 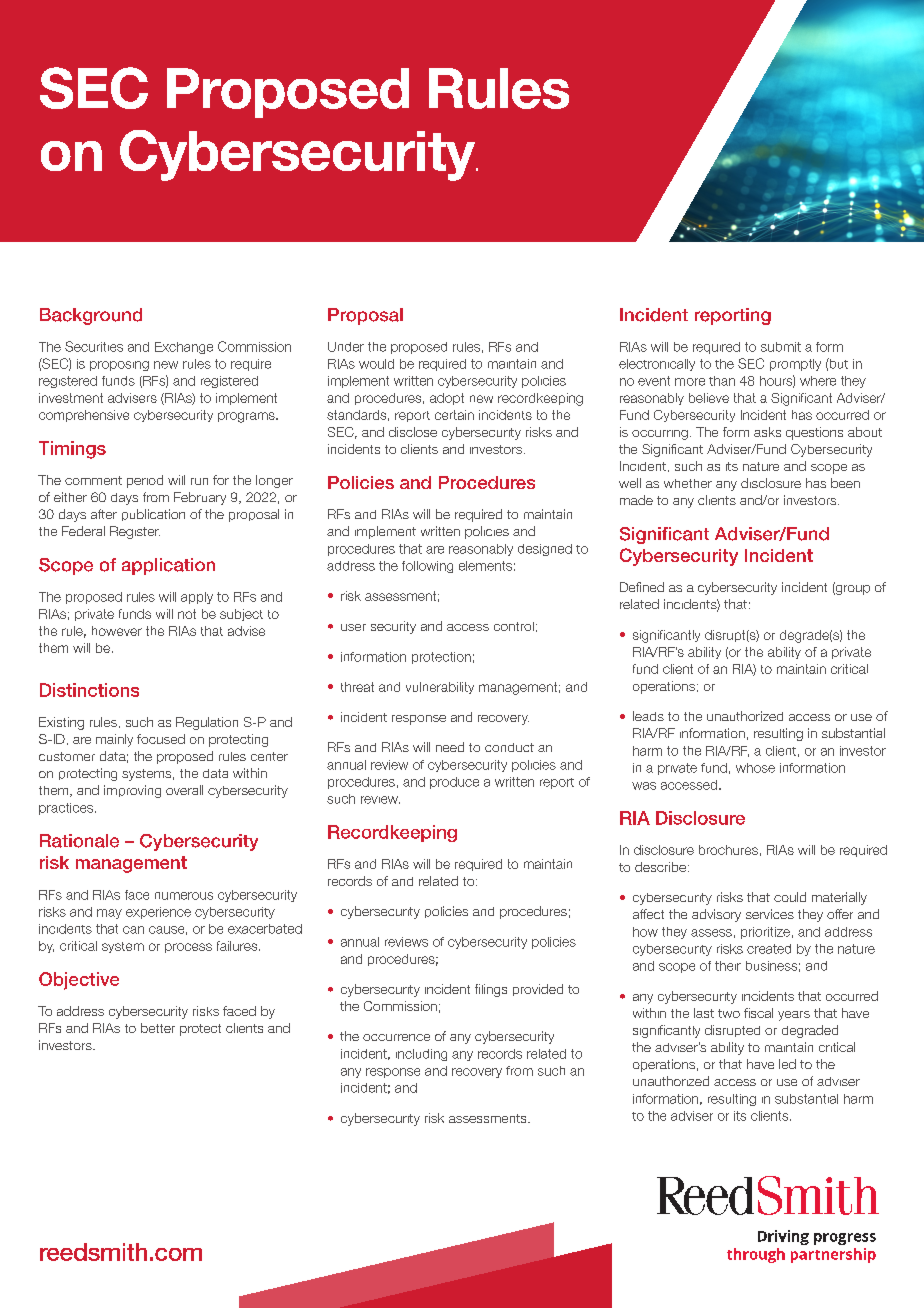 What do you see at coordinates (153, 515) in the screenshot?
I see `publication` at bounding box center [153, 515].
